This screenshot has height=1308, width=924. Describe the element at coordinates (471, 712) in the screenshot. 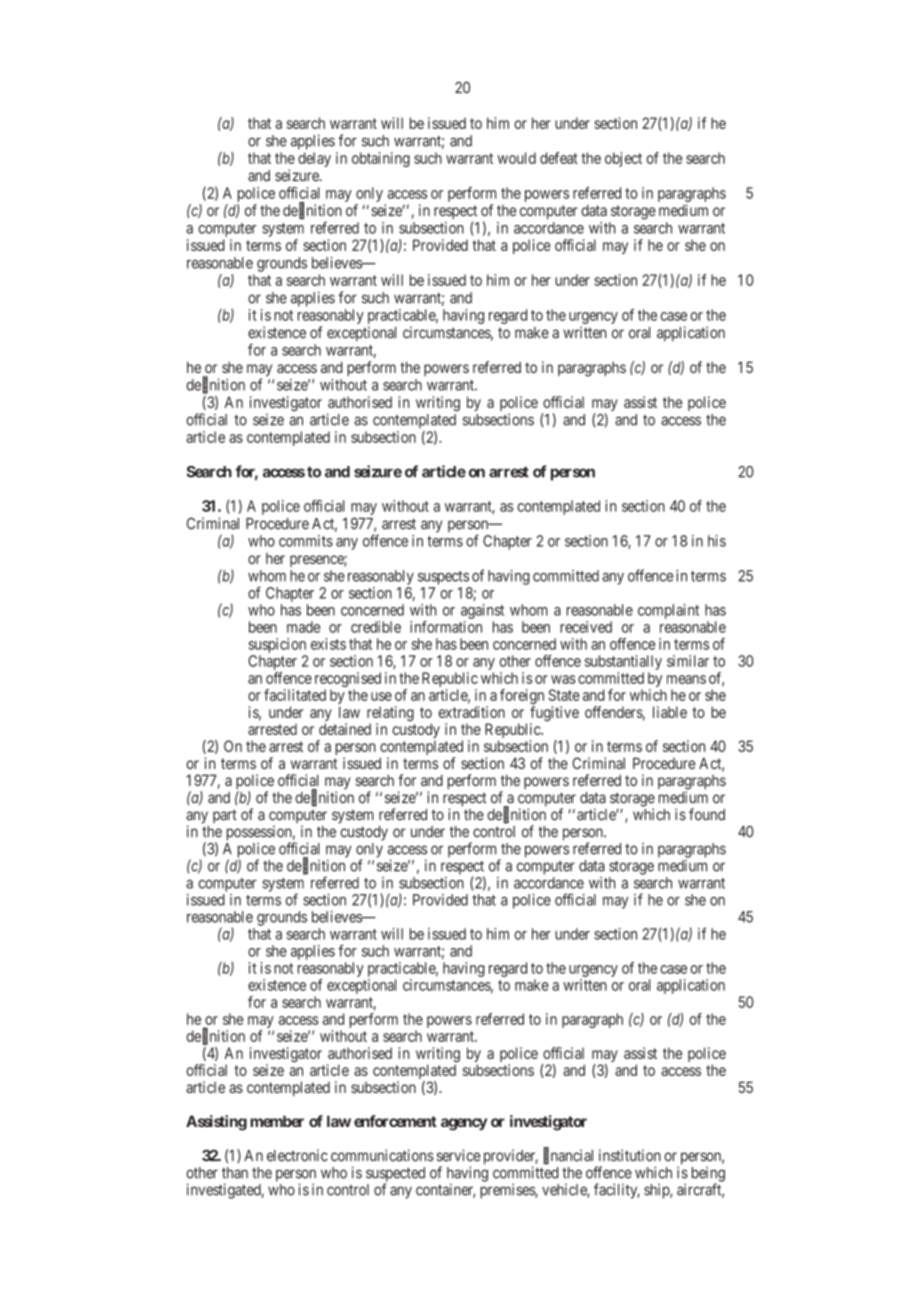

I see `extradition` at that location.
